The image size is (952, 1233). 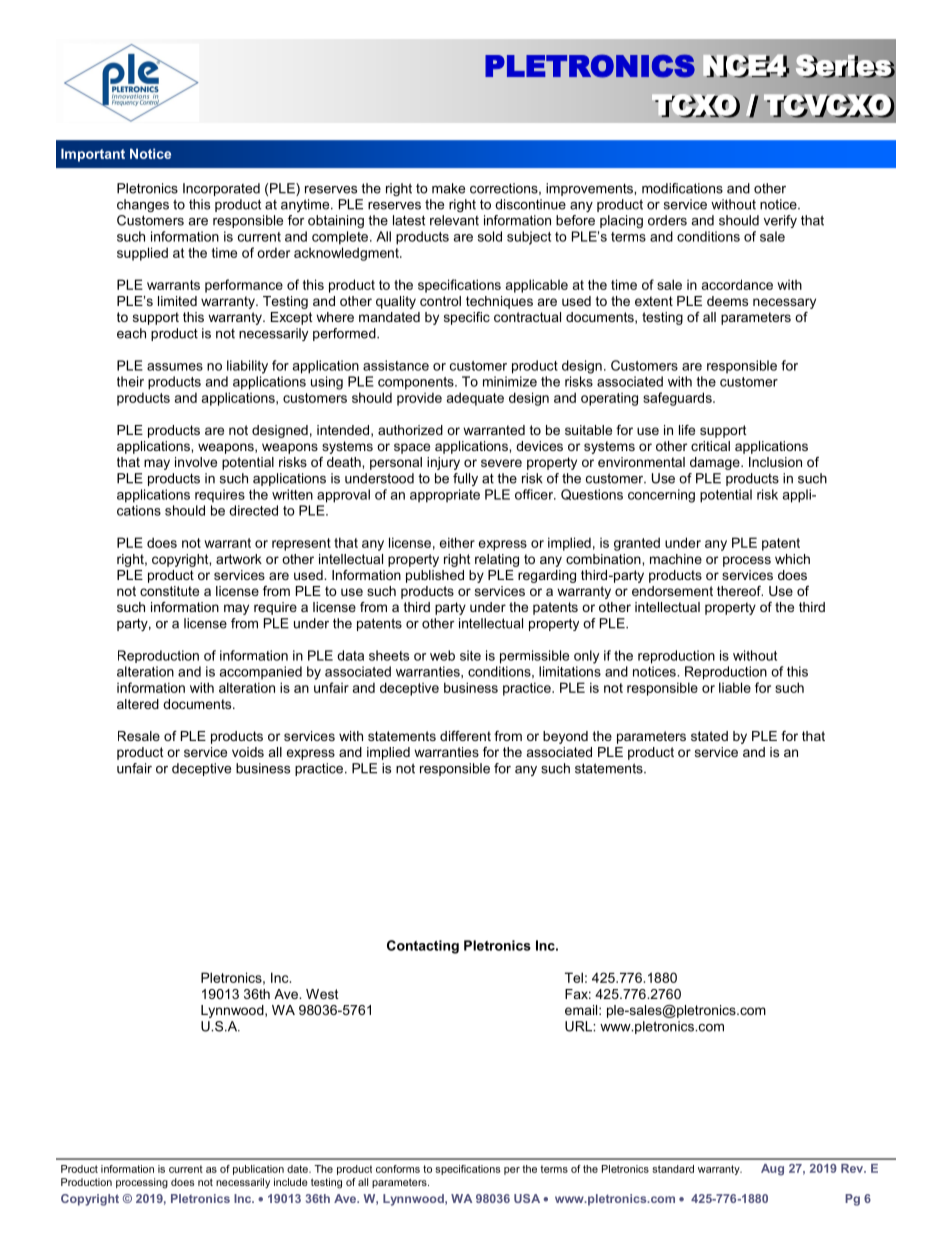 What do you see at coordinates (470, 655) in the document?
I see `site` at bounding box center [470, 655].
